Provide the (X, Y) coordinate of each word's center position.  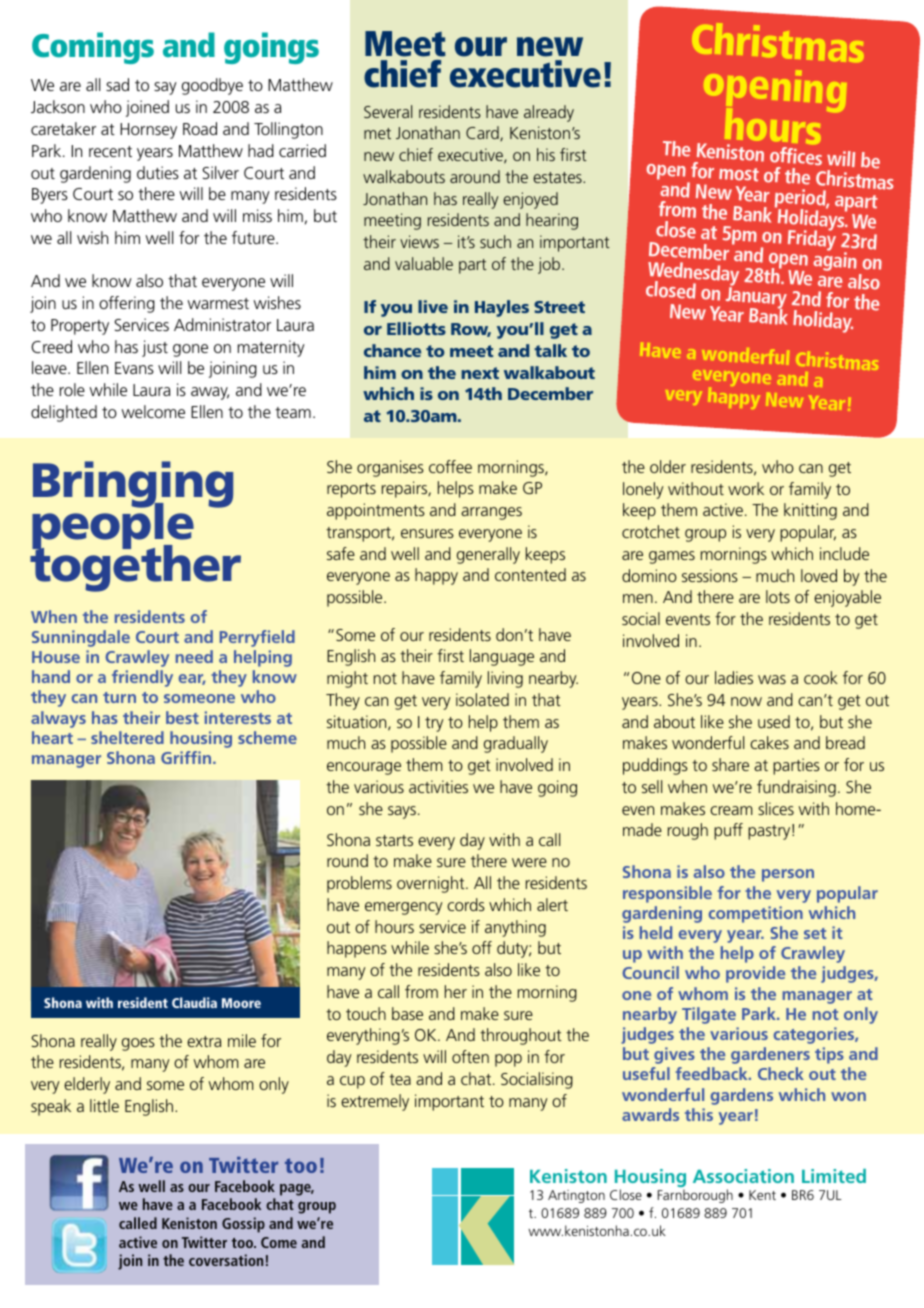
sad (117, 84)
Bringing (133, 485)
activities (438, 786)
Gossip (243, 1225)
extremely (375, 1102)
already (549, 113)
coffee (450, 466)
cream (731, 810)
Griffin (187, 757)
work (746, 488)
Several (388, 111)
